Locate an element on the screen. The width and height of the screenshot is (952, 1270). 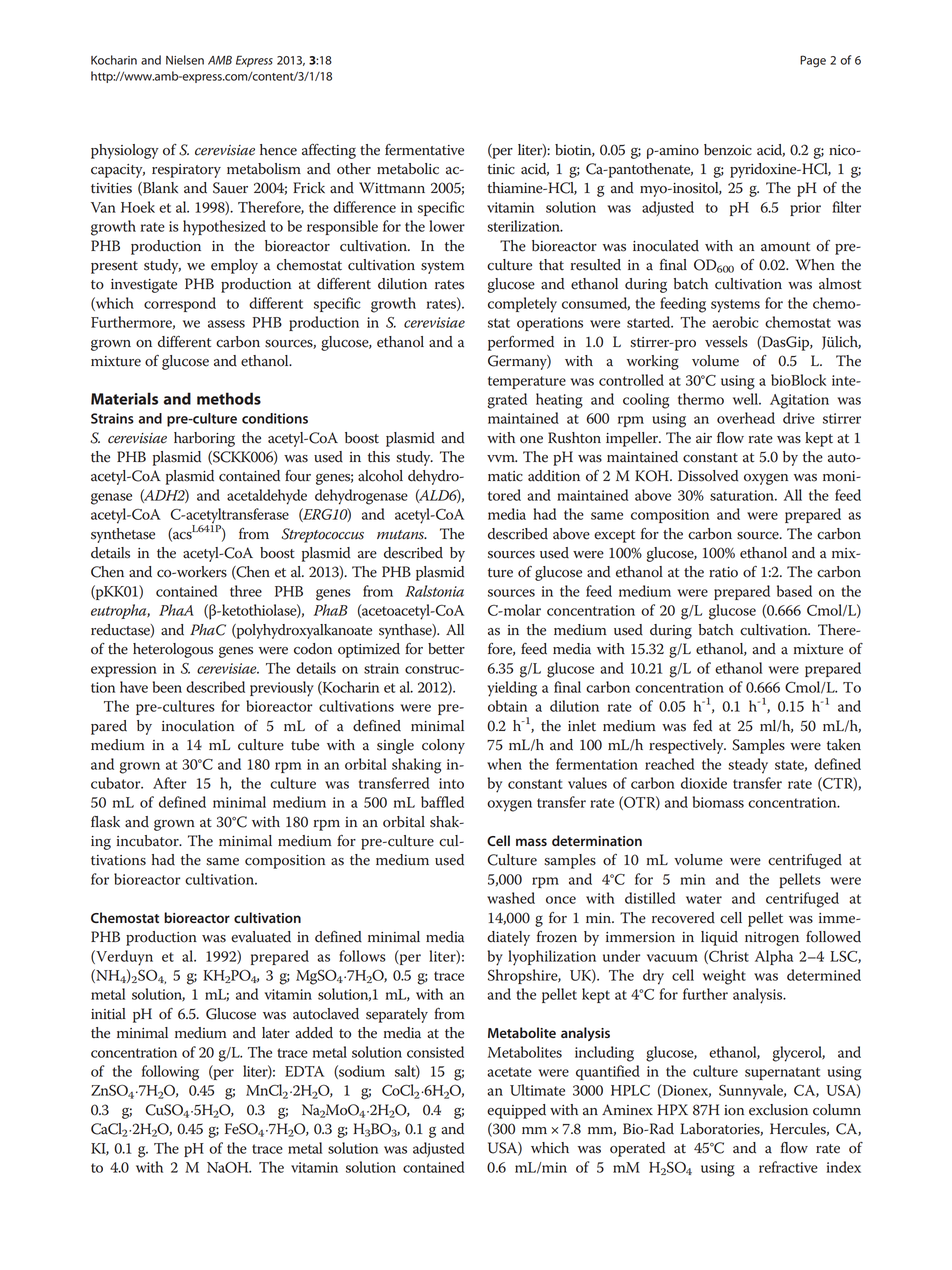
metabolic is located at coordinates (408, 169).
